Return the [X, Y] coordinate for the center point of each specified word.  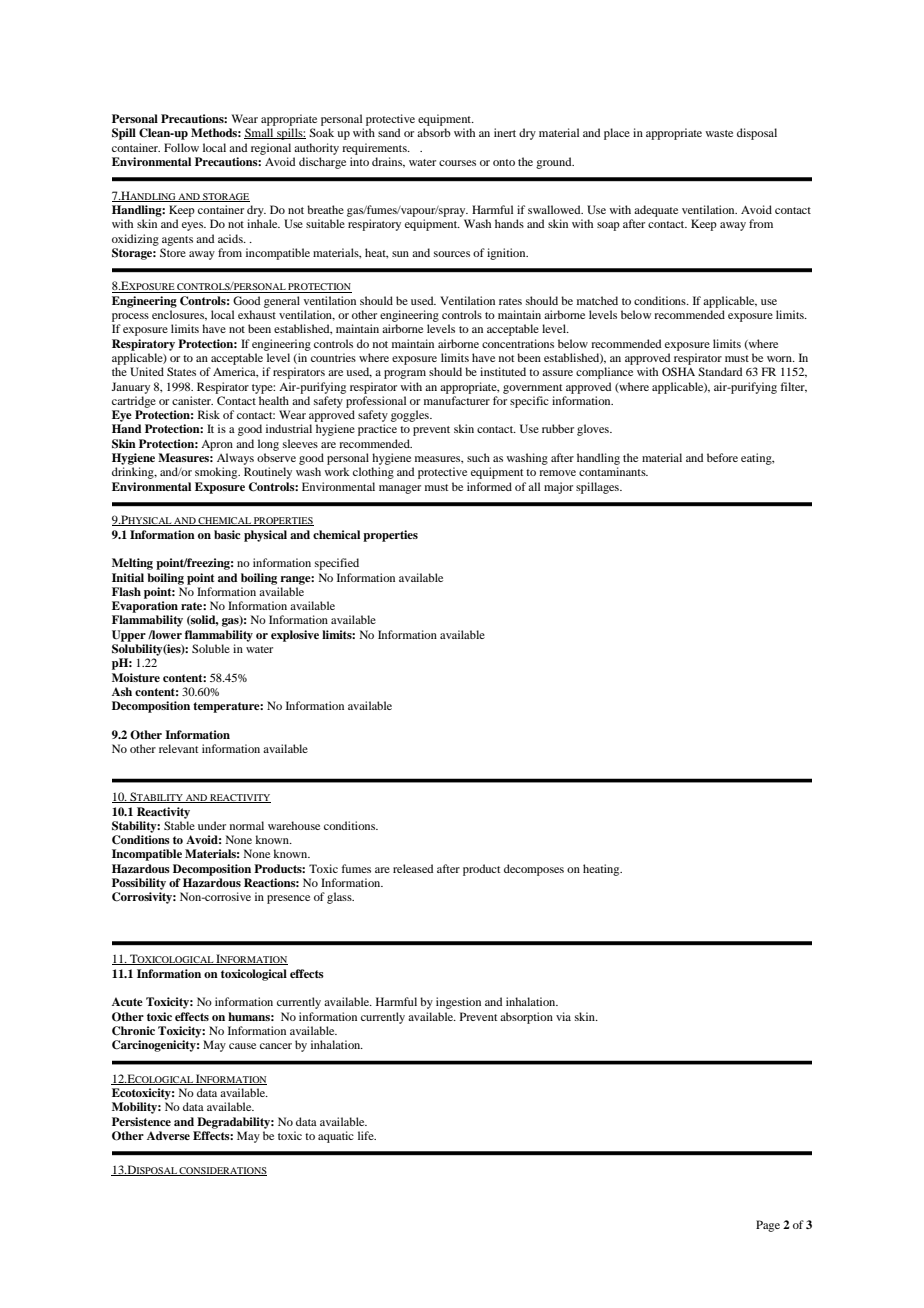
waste [719, 133]
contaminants [613, 471]
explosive [295, 636]
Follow [181, 147]
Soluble [211, 648]
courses [457, 163]
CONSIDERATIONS [222, 1171]
